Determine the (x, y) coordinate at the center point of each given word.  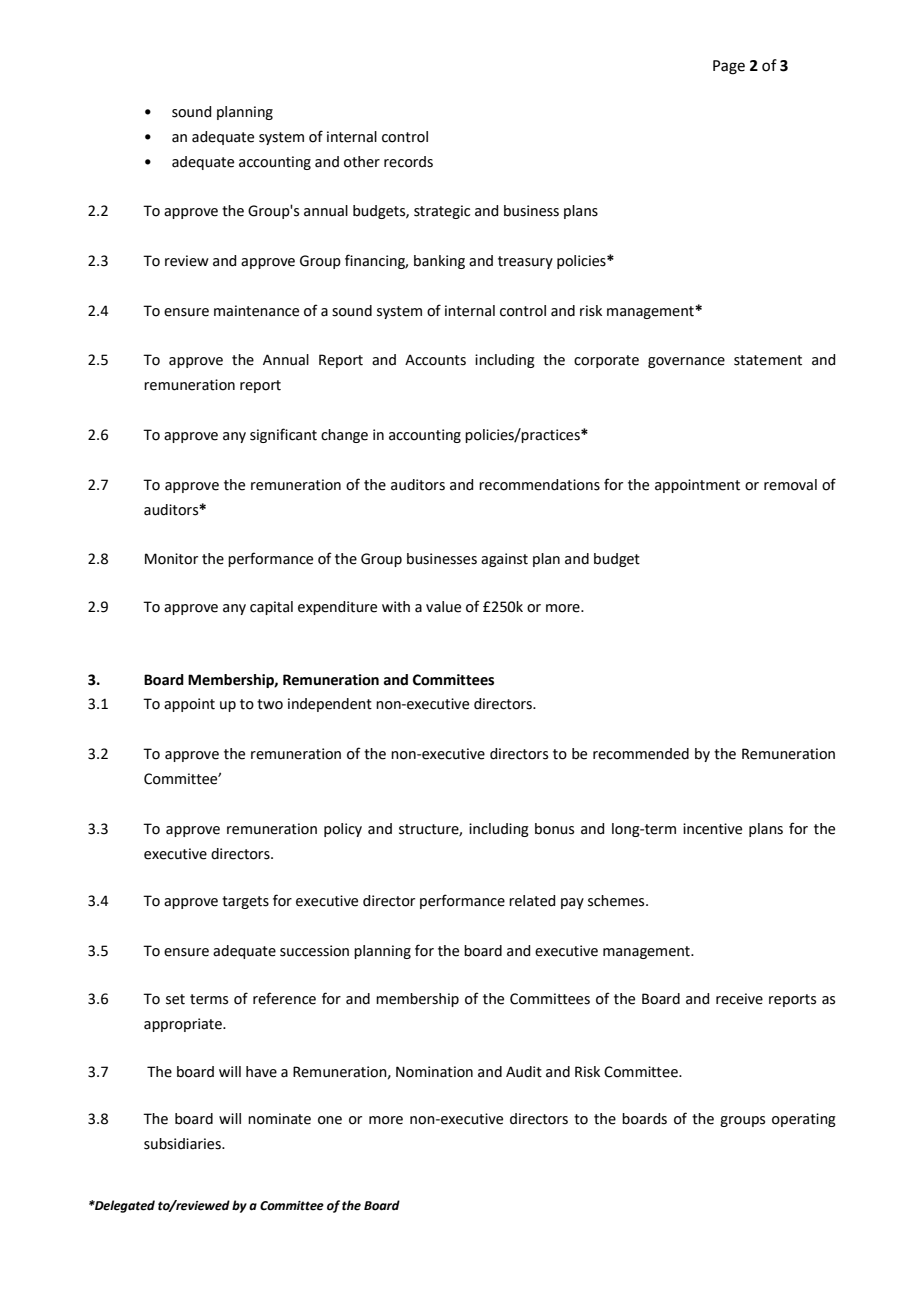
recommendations (539, 485)
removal (790, 485)
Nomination (434, 1072)
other (362, 162)
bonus (554, 829)
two (270, 704)
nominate (279, 1119)
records (408, 162)
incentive (712, 829)
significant (283, 435)
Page (729, 67)
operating (804, 1120)
